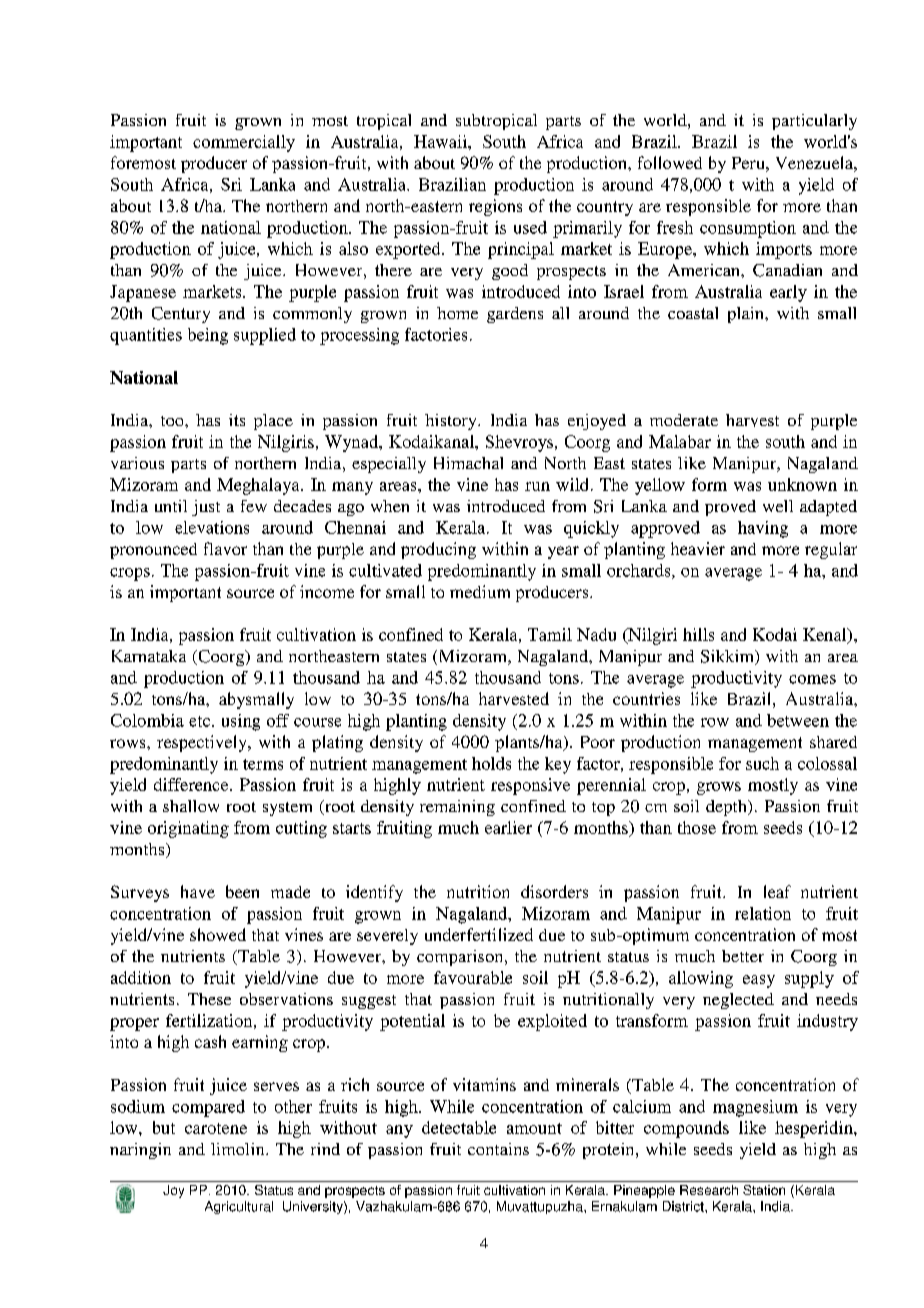 The height and width of the screenshot is (1308, 924). I want to click on particularly, so click(814, 122).
